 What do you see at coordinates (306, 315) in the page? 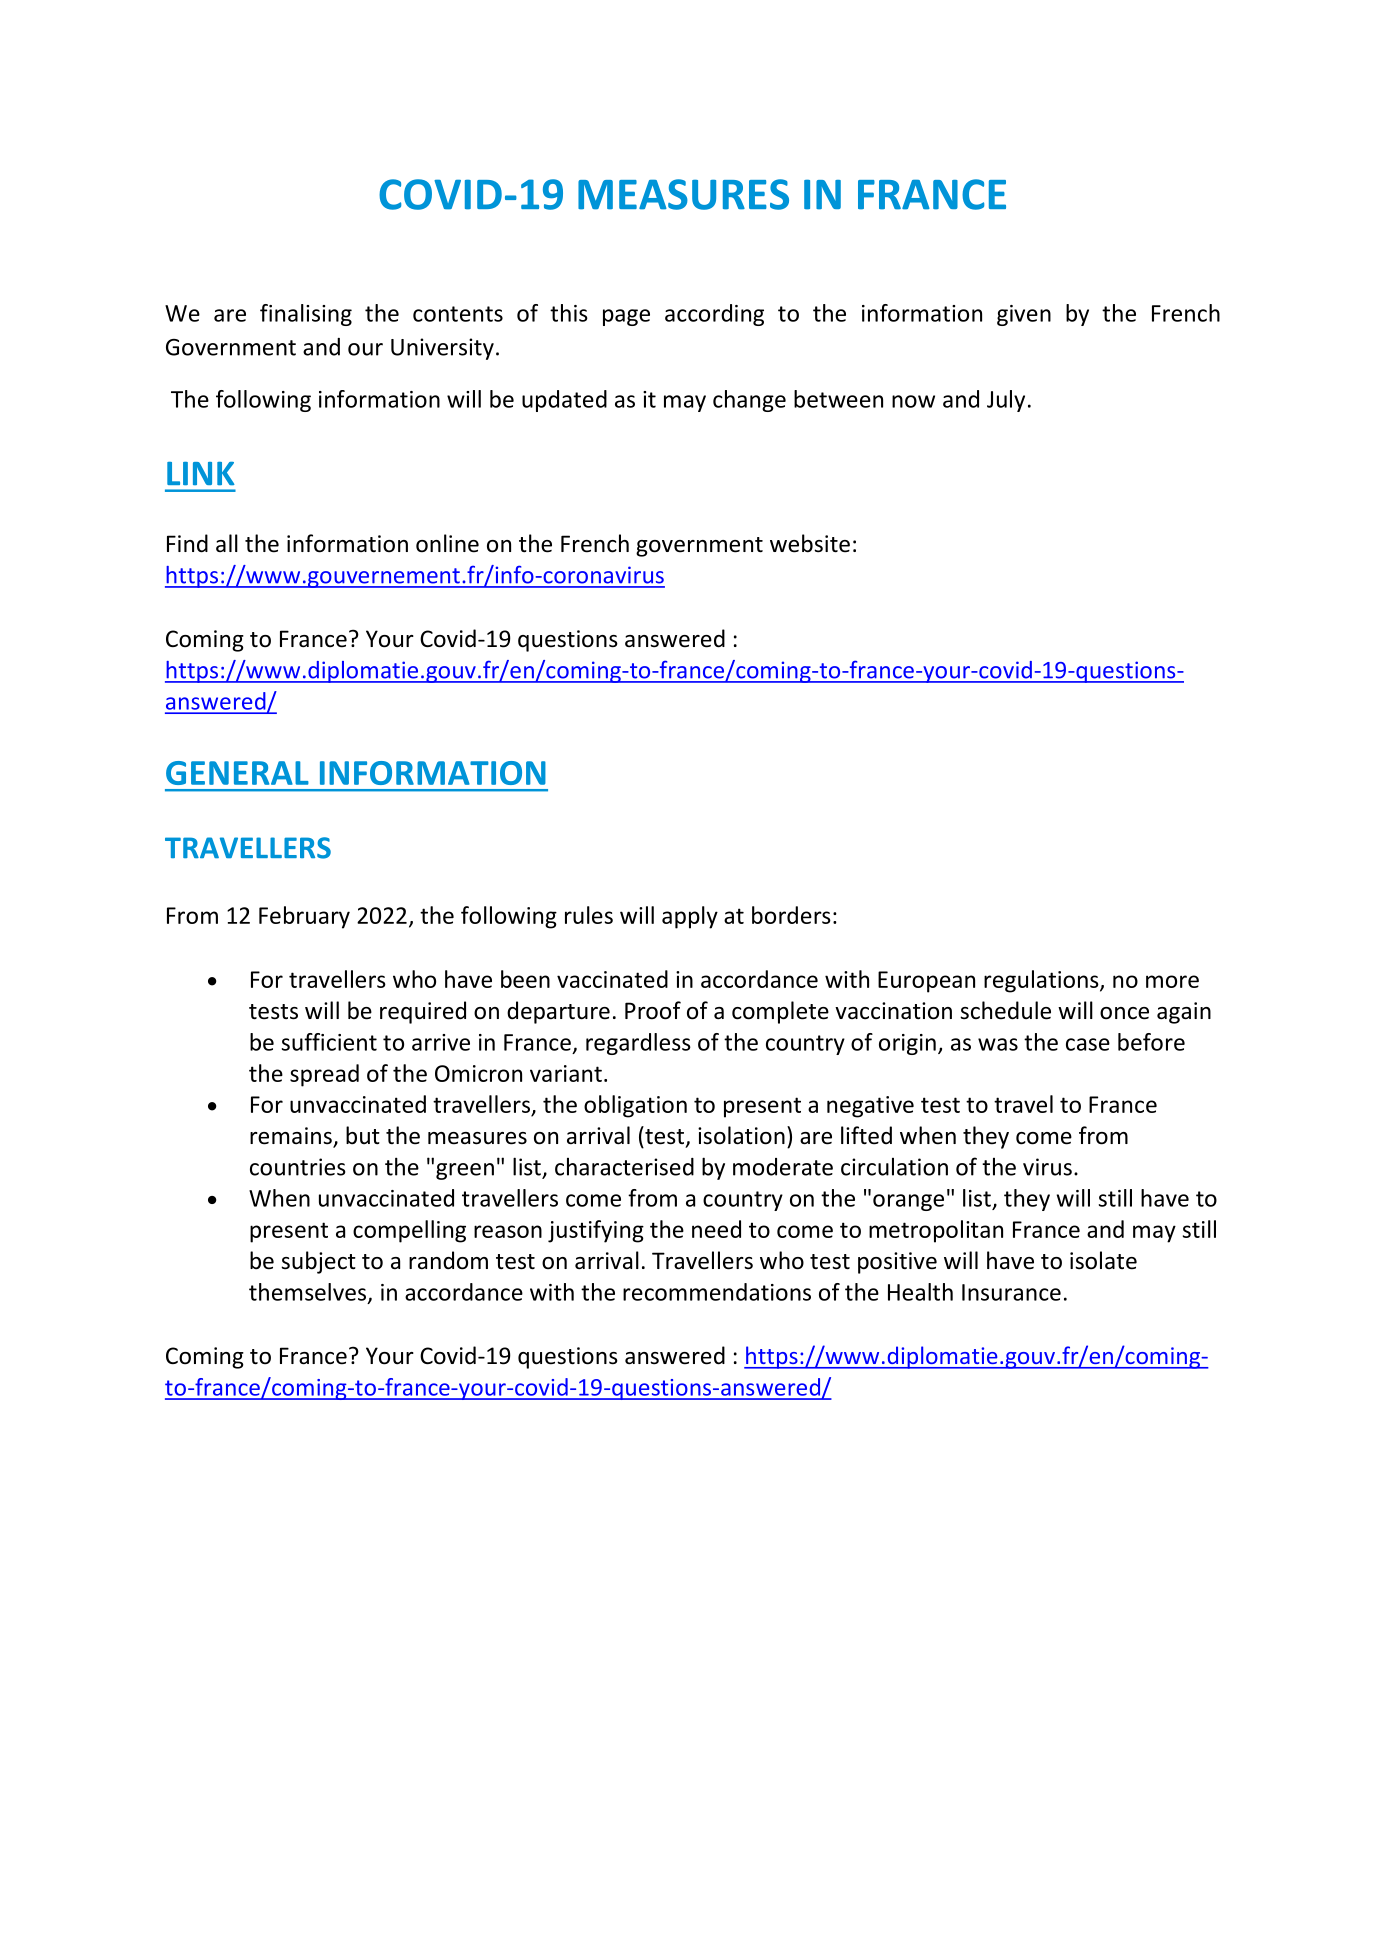
I see `finalising` at bounding box center [306, 315].
